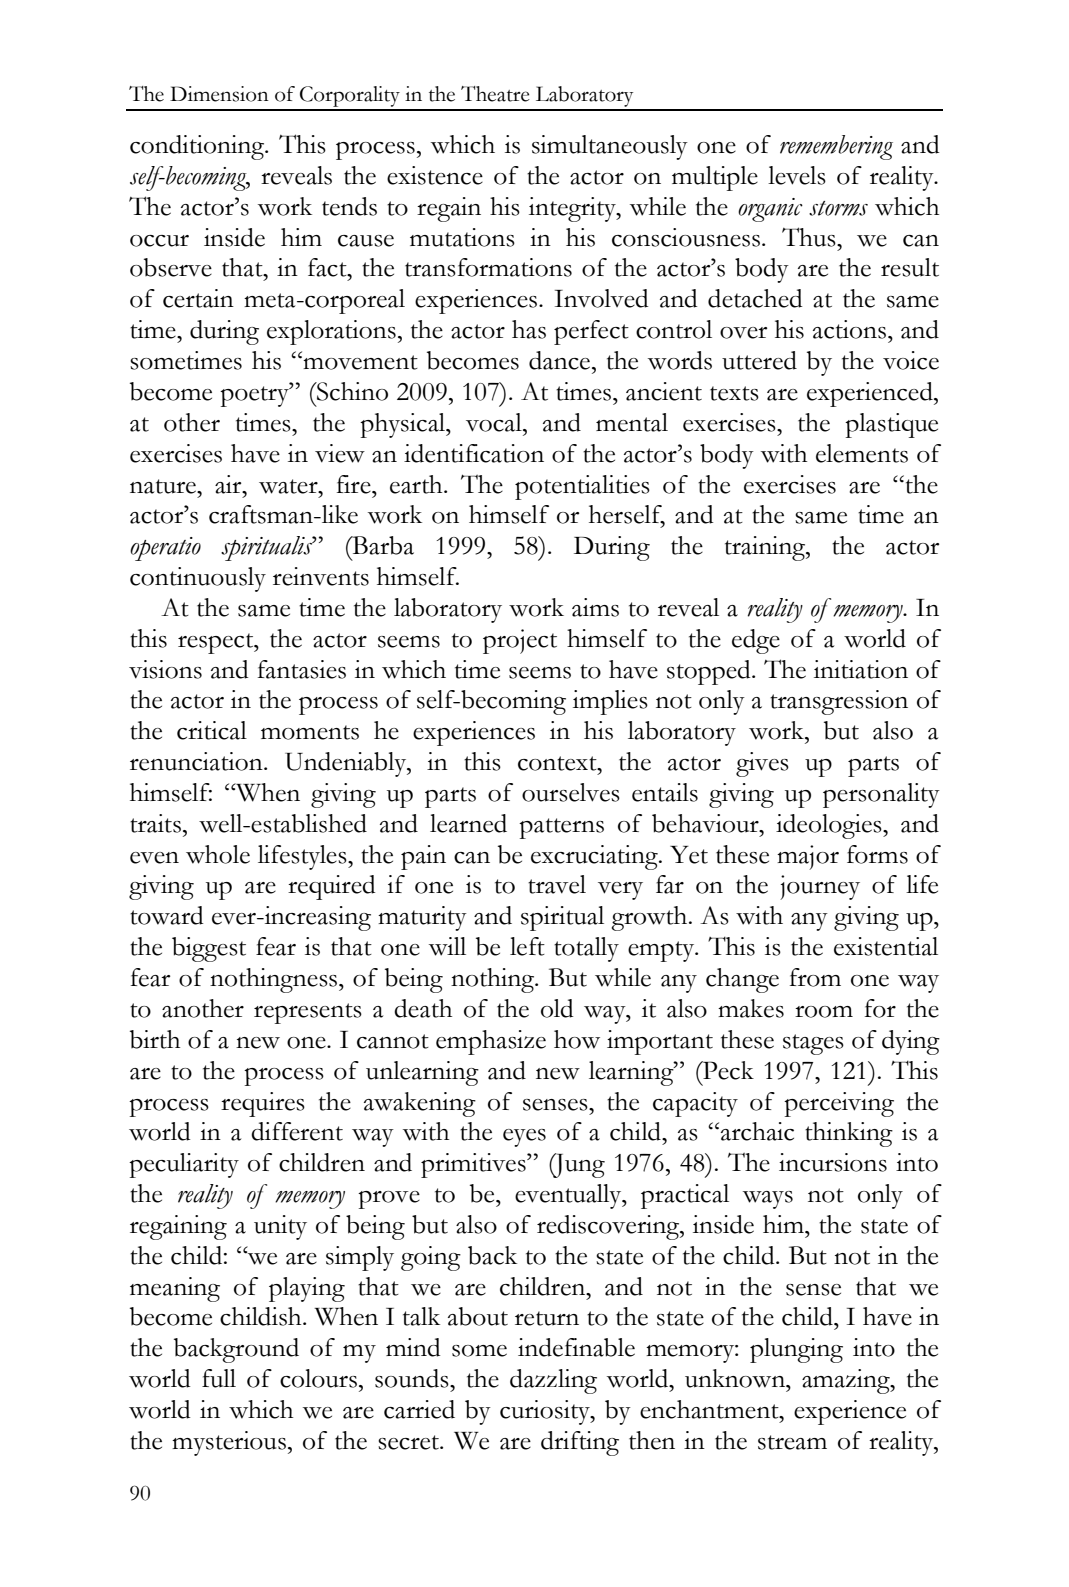 The width and height of the screenshot is (1069, 1587). Describe the element at coordinates (198, 147) in the screenshot. I see `conditioning` at that location.
